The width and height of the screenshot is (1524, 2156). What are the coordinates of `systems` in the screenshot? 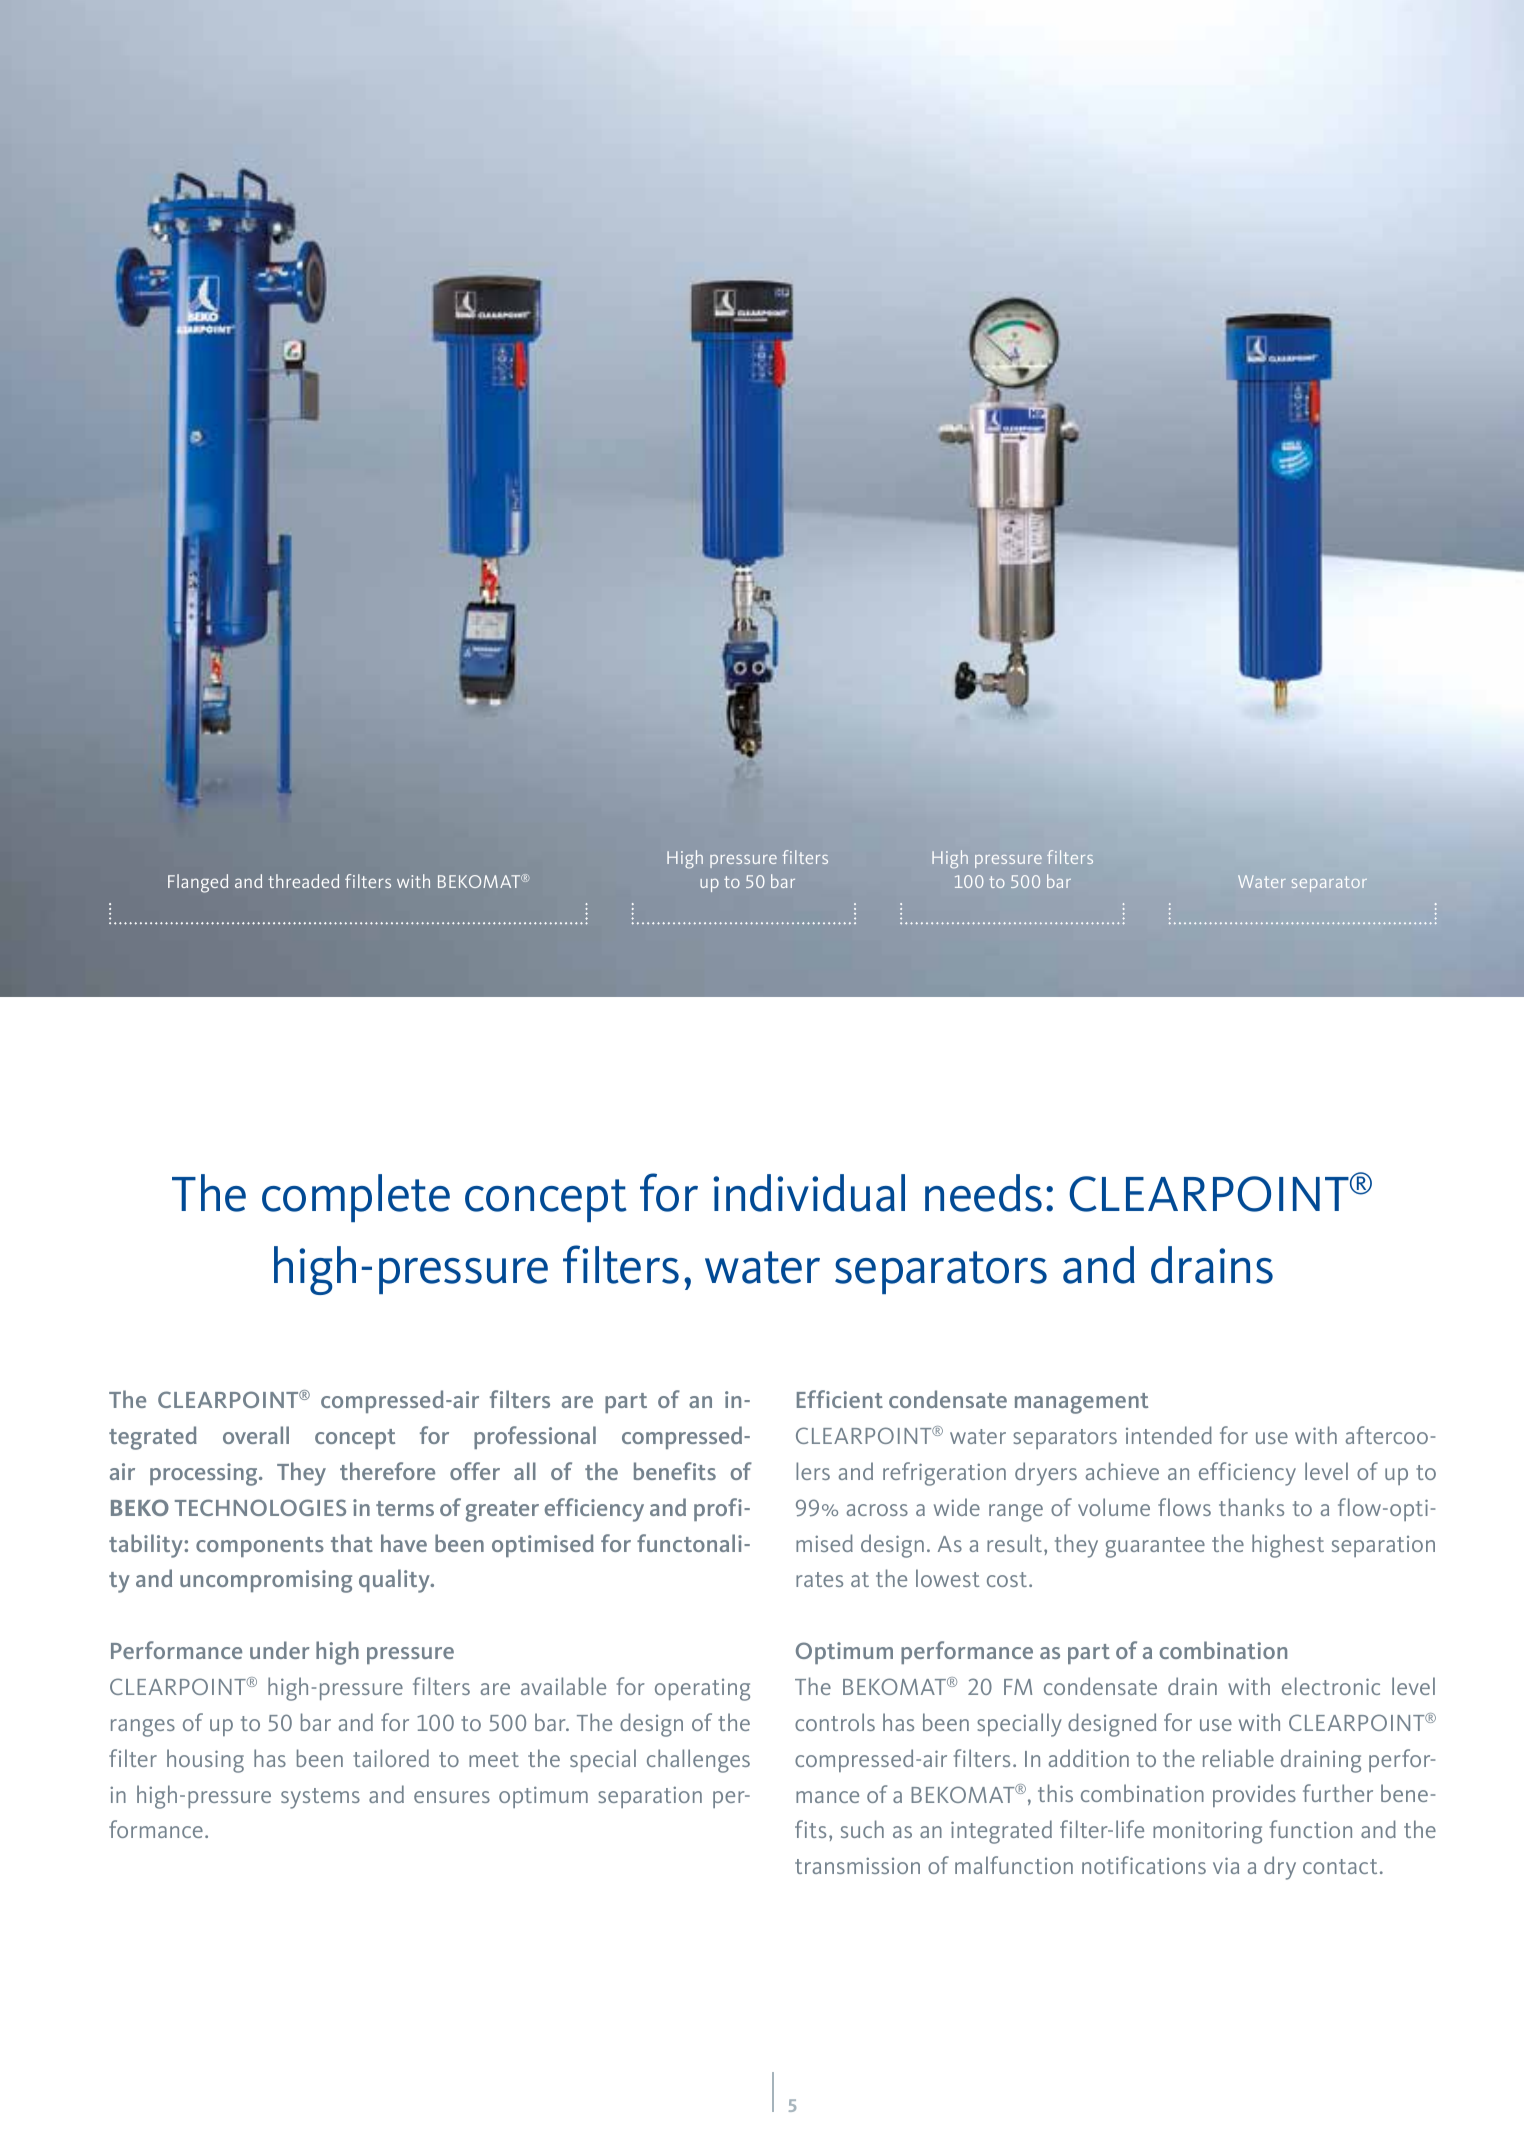 It's located at (320, 1798).
